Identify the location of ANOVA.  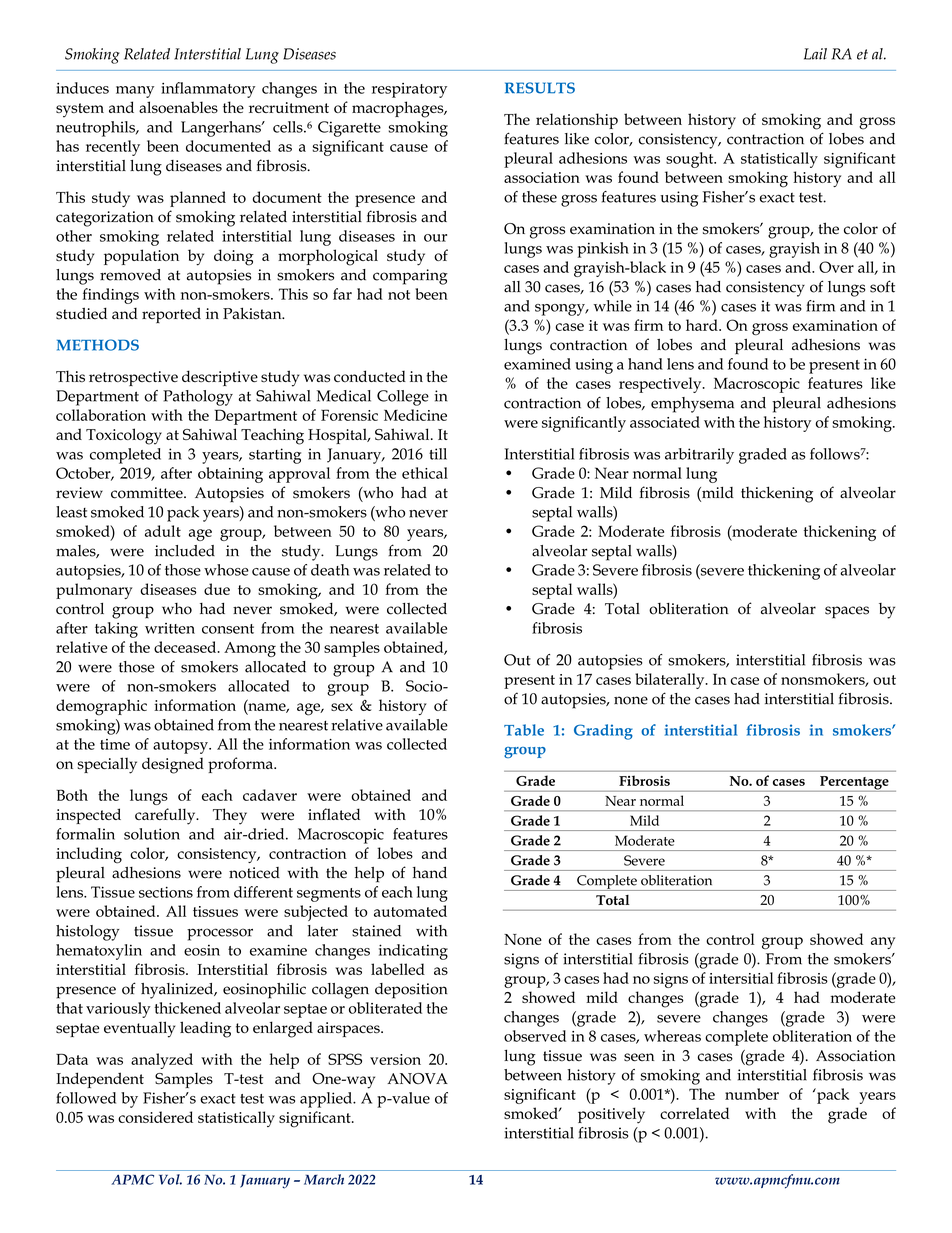
(417, 1078).
